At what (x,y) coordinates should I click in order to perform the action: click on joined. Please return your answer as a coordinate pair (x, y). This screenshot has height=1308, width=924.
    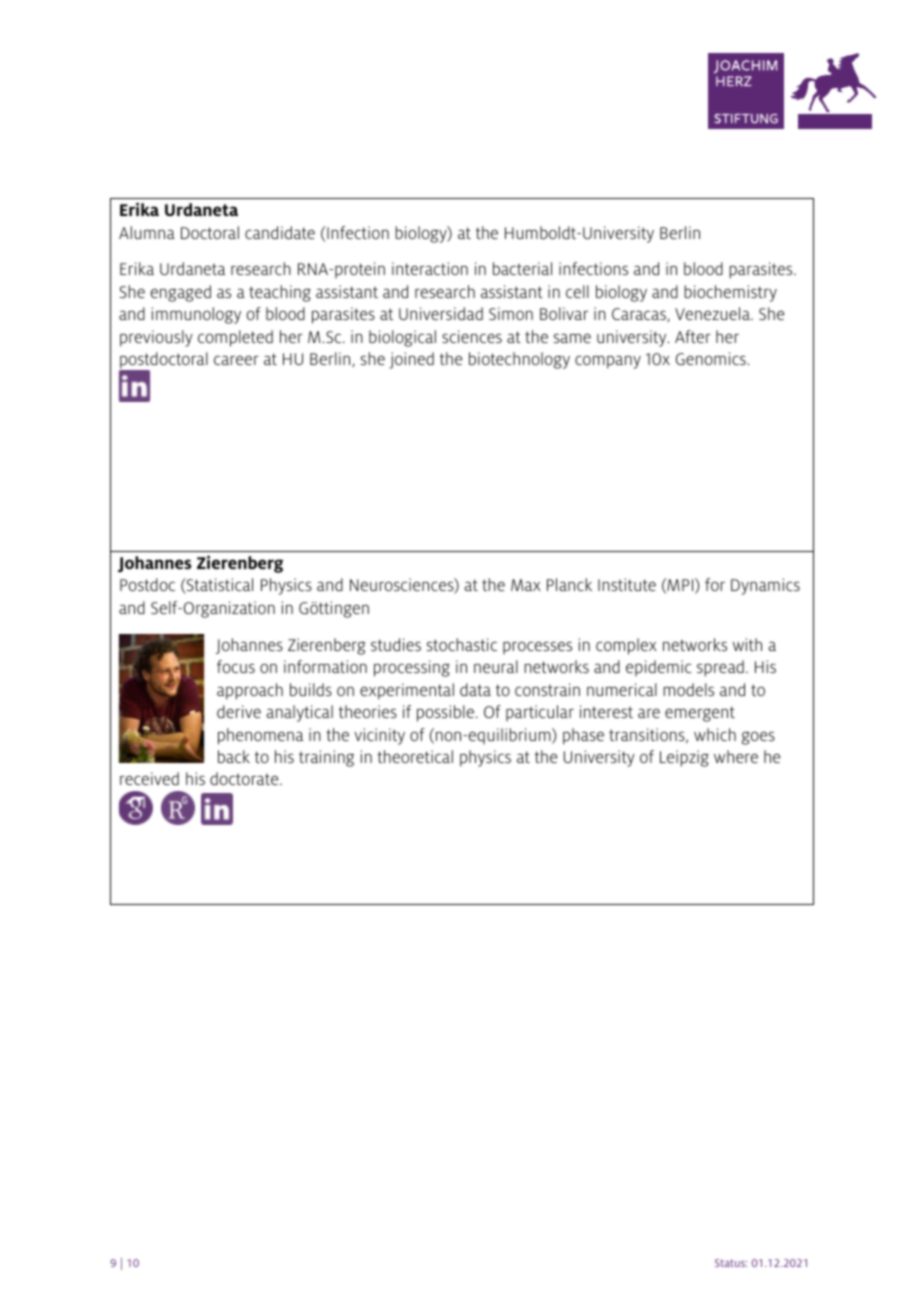
    Looking at the image, I should click on (411, 360).
